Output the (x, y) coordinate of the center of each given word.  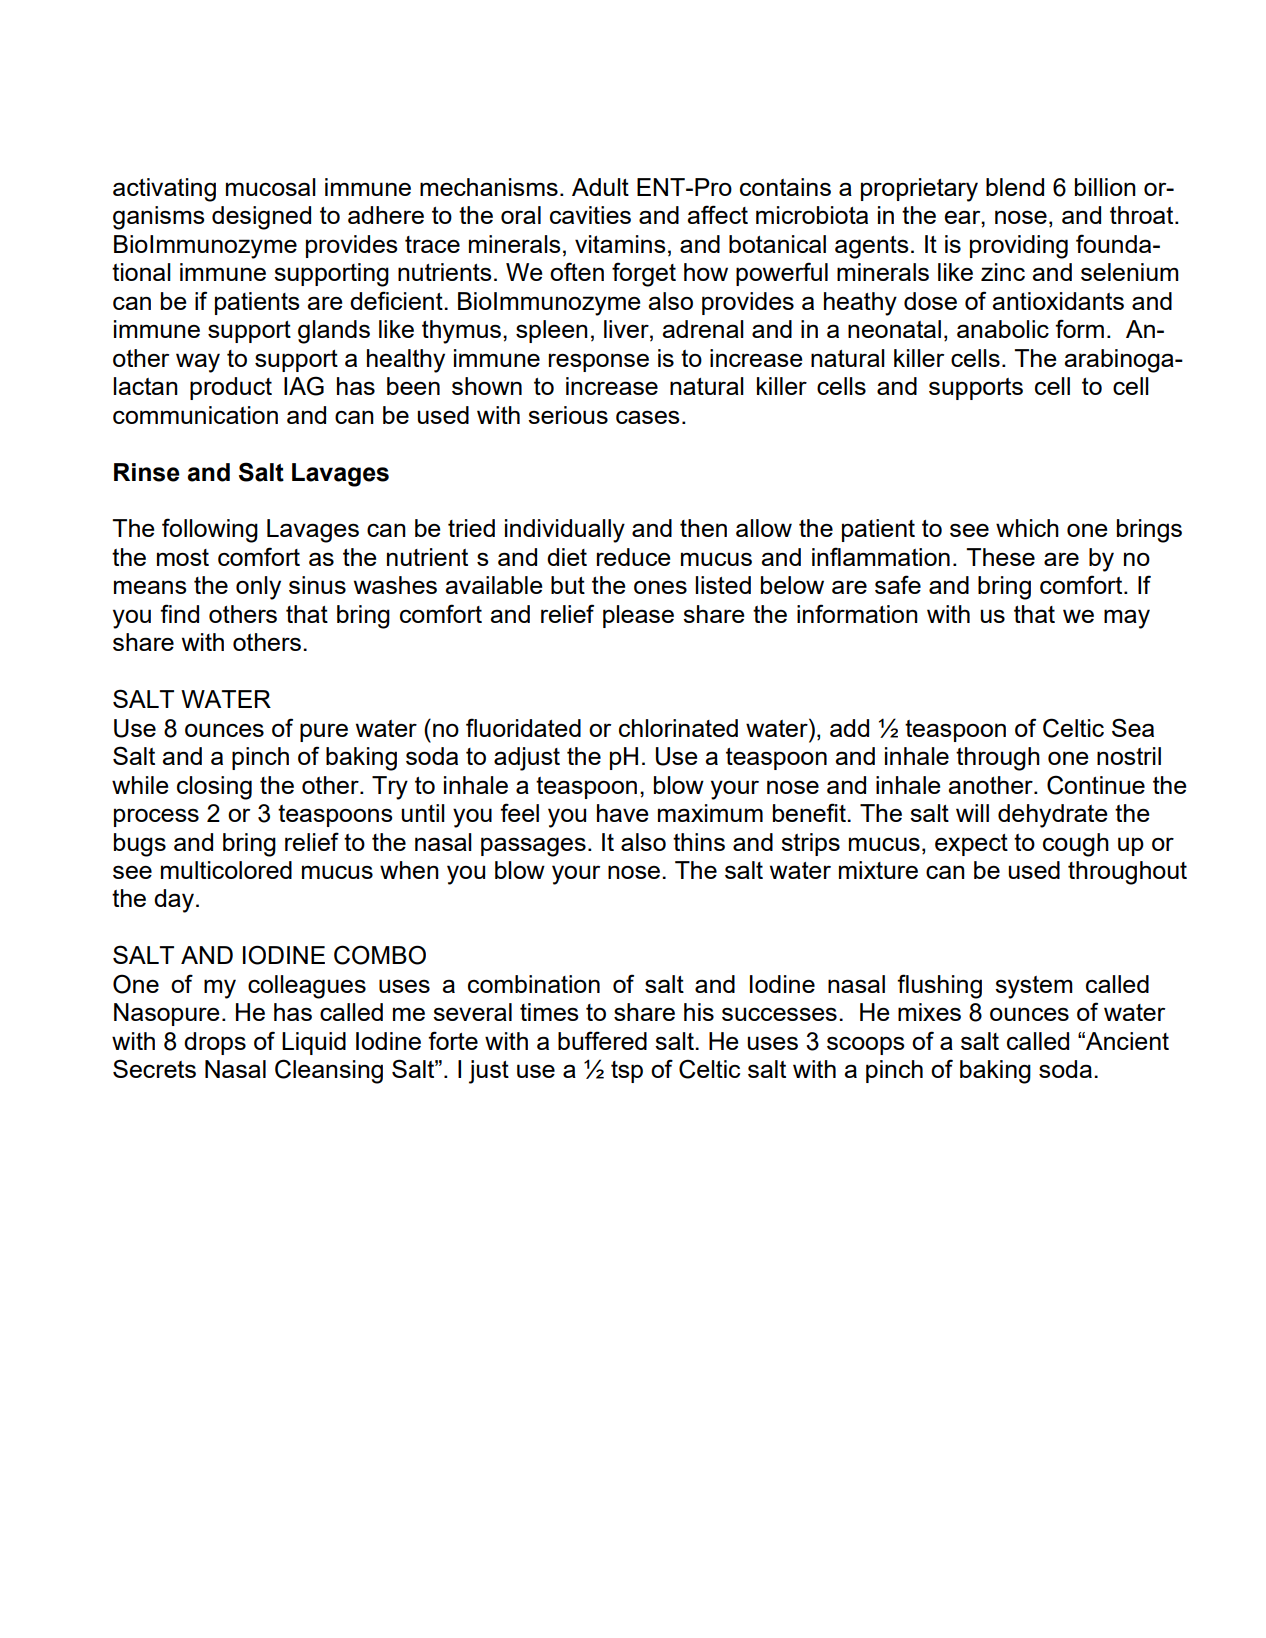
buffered (602, 1040)
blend (1015, 187)
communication (195, 415)
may (1127, 619)
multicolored (226, 870)
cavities (590, 215)
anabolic (1003, 329)
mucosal (271, 187)
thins (699, 842)
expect (971, 845)
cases (647, 417)
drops (215, 1043)
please (638, 616)
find (179, 613)
